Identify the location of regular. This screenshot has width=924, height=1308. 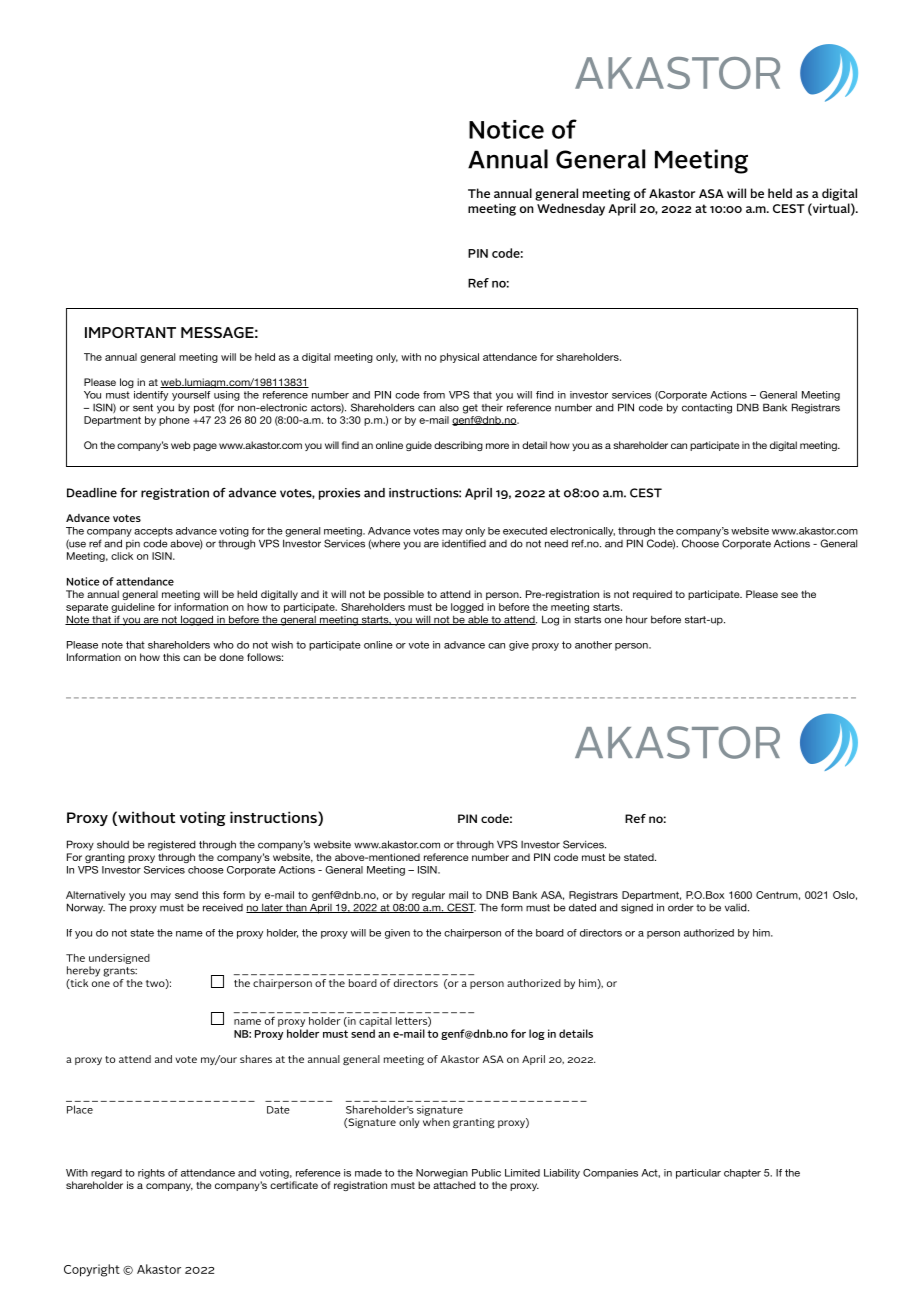
(428, 896).
